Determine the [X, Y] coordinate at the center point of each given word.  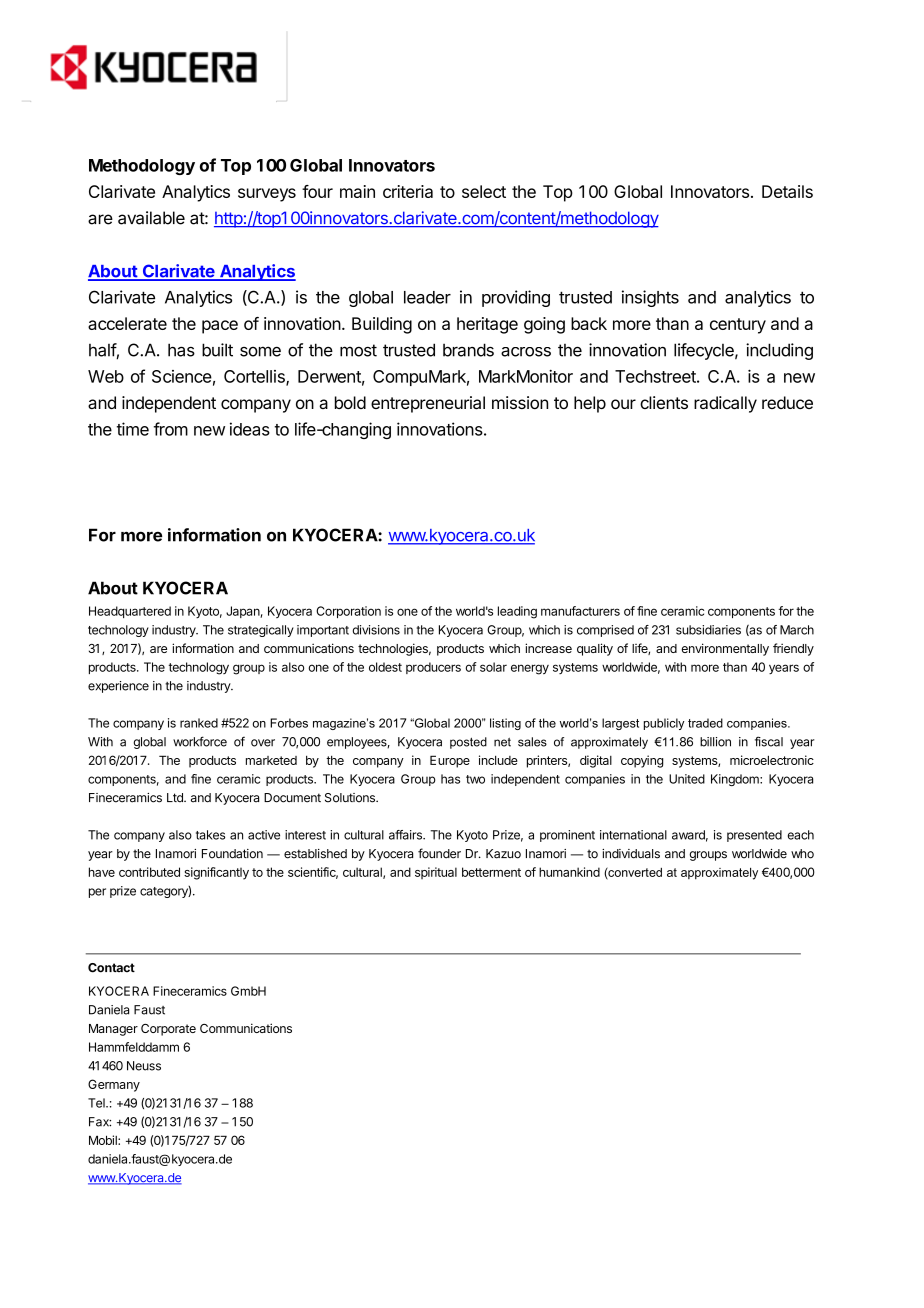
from [171, 429]
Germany [114, 1085]
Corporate [168, 1030]
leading [517, 612]
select [484, 191]
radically [725, 404]
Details [787, 191]
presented [754, 836]
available [151, 218]
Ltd [176, 797]
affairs [406, 835]
